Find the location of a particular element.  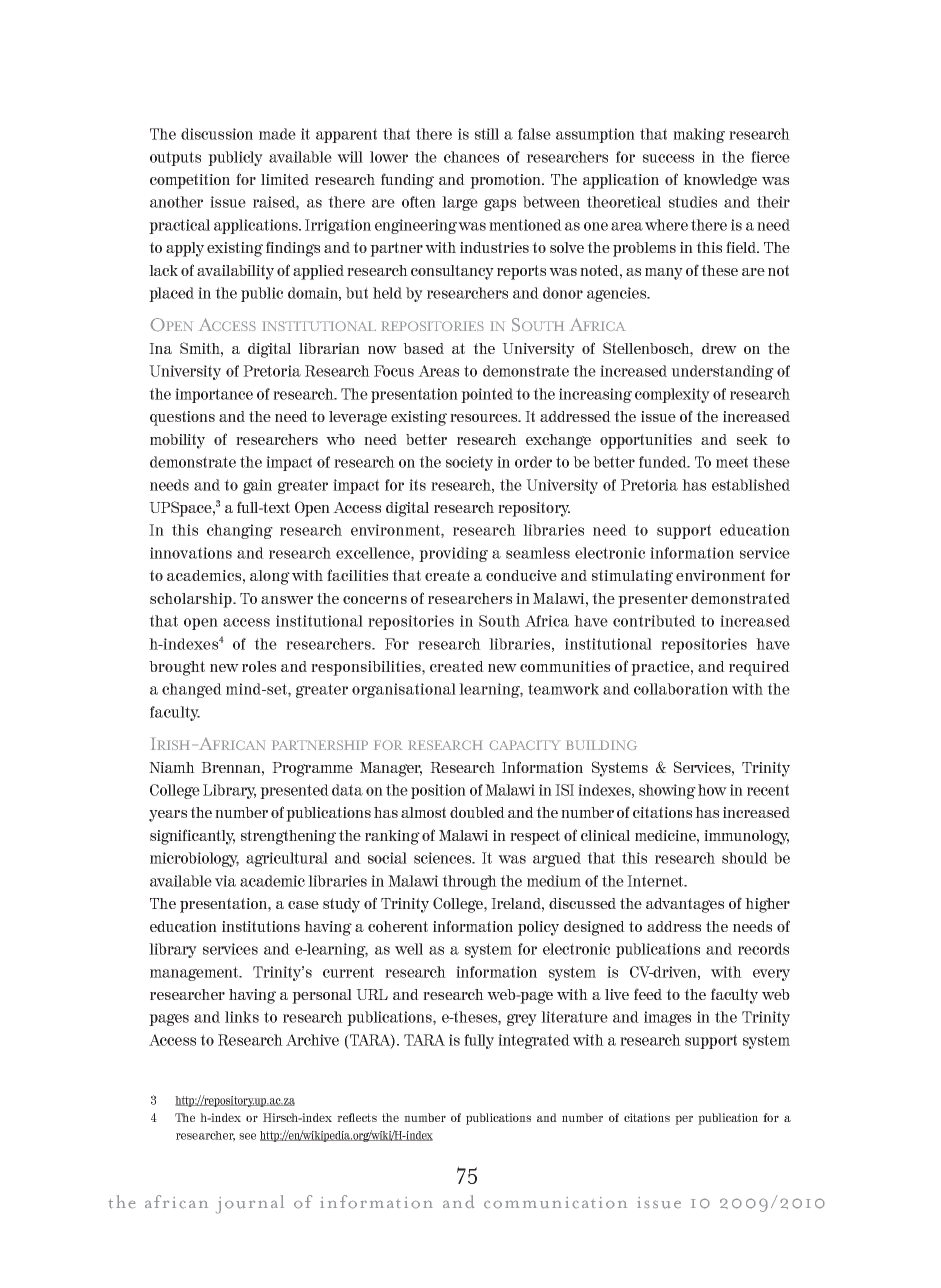

chances is located at coordinates (471, 157).
